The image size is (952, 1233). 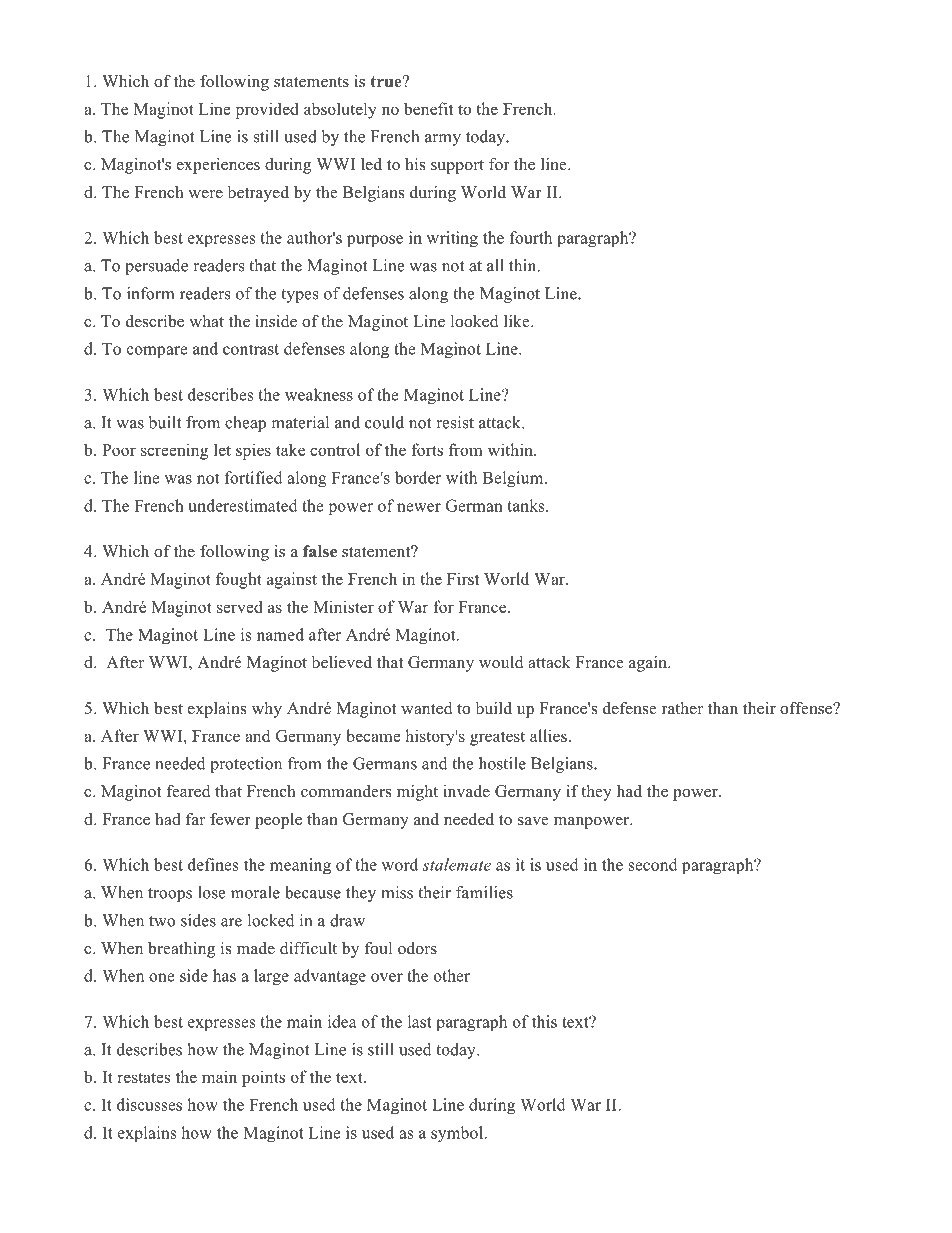 I want to click on word, so click(x=400, y=864).
